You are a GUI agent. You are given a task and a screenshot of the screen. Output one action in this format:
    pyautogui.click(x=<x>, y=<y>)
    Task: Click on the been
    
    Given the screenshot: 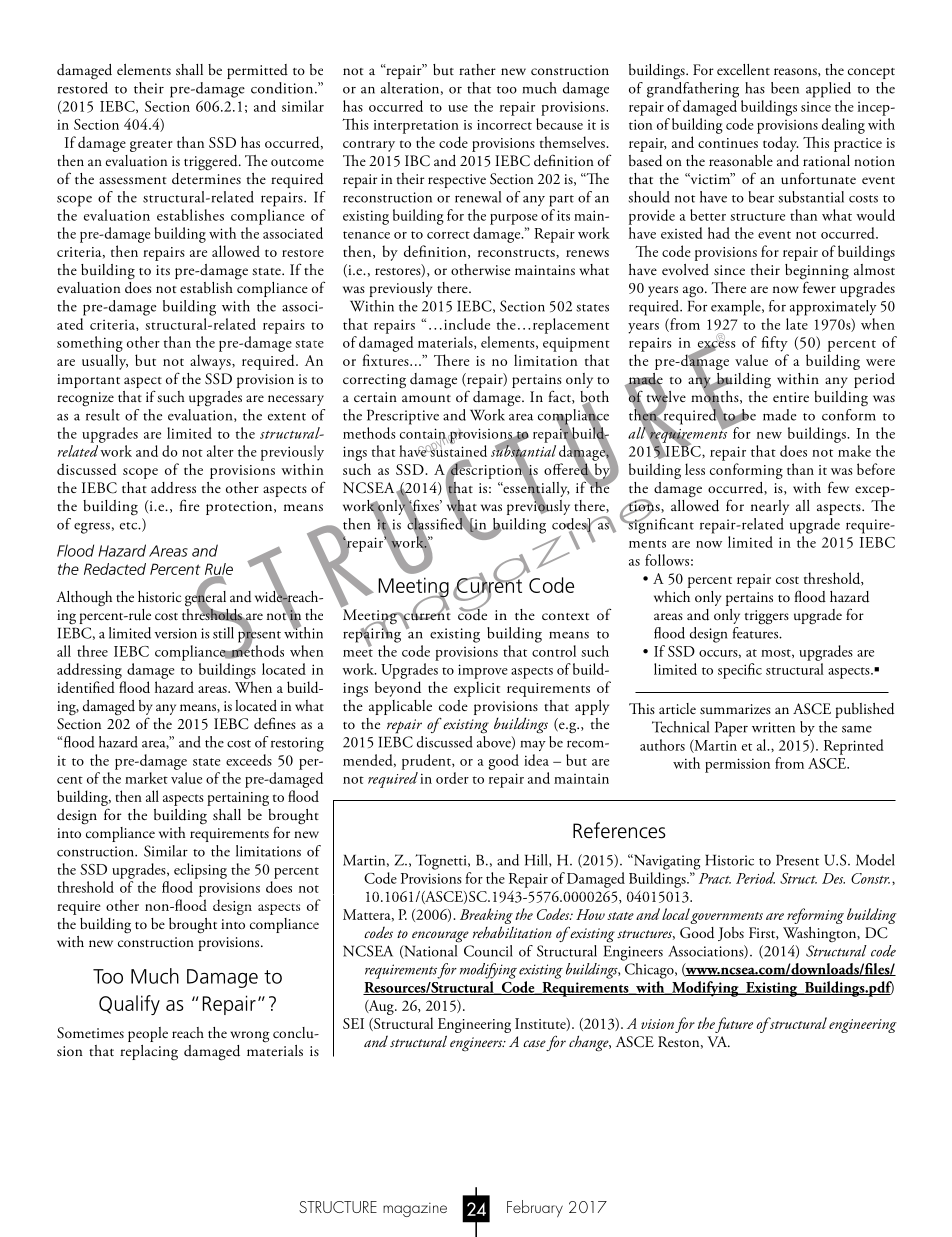 What is the action you would take?
    pyautogui.click(x=785, y=88)
